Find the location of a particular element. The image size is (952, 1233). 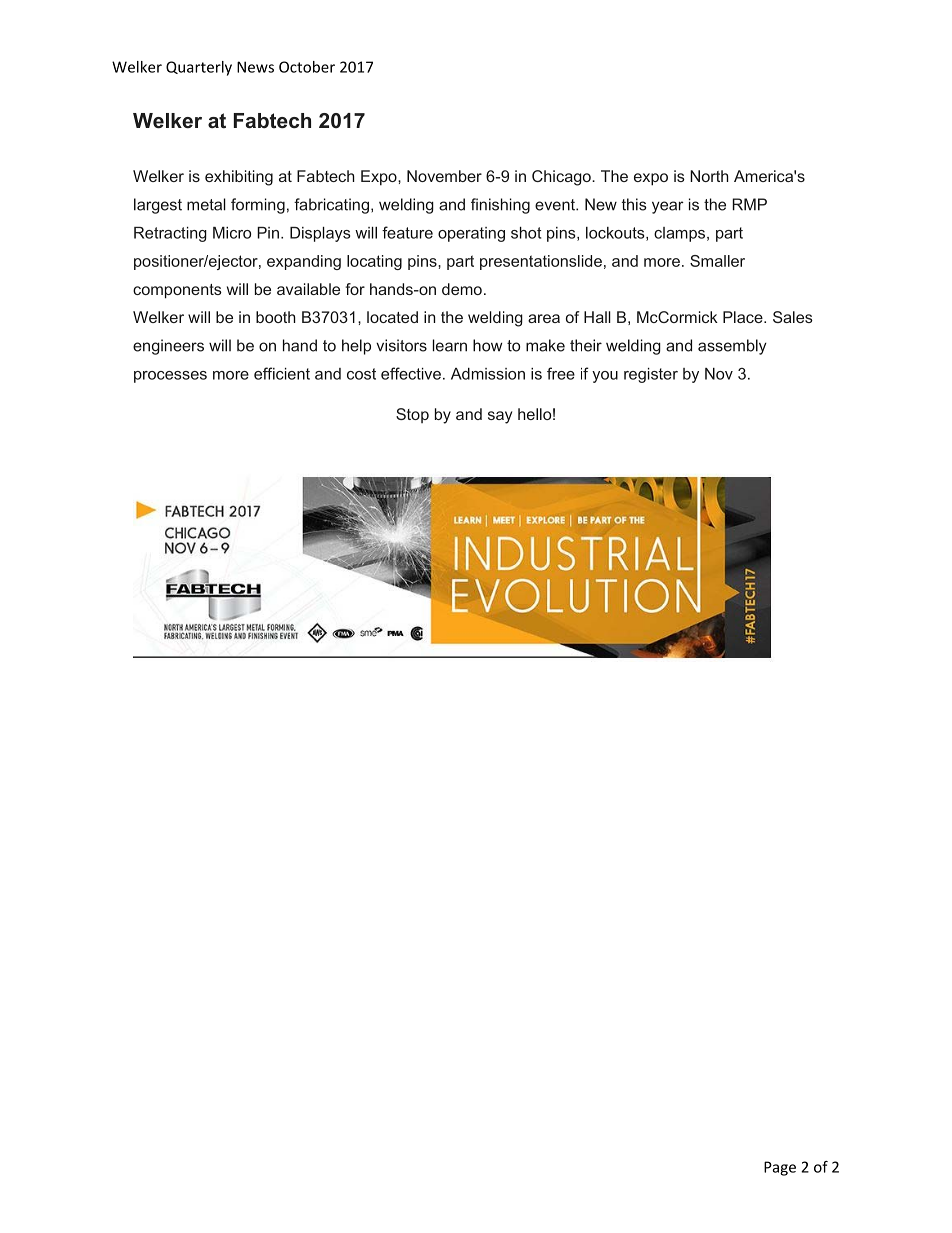

effective is located at coordinates (411, 373).
